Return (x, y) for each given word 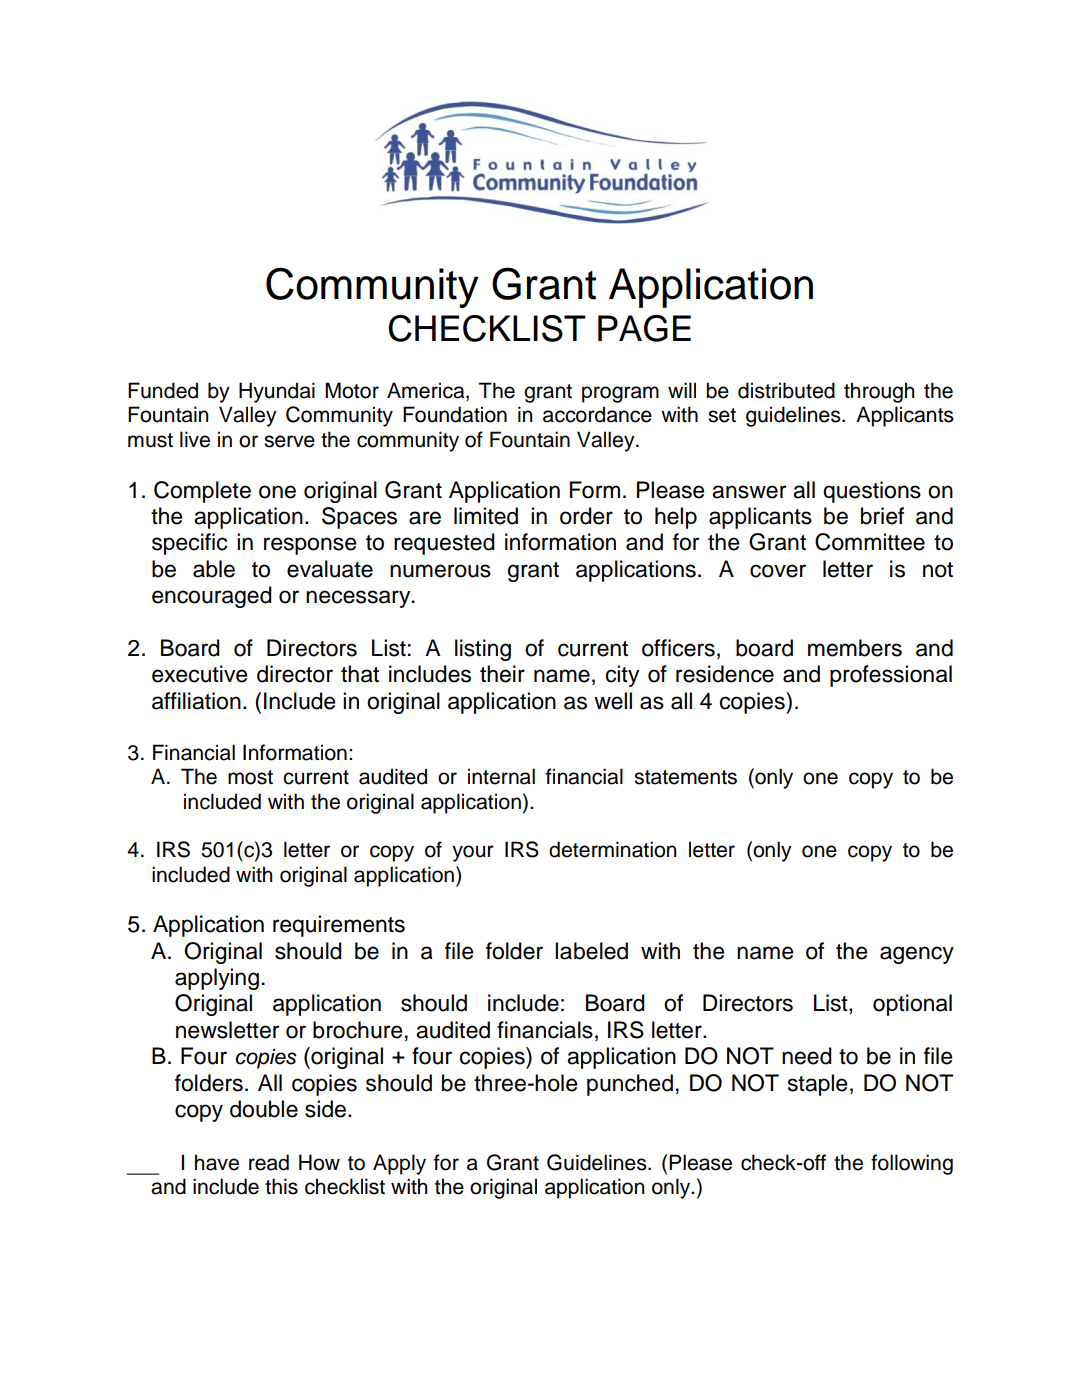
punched (630, 1085)
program (620, 394)
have (217, 1162)
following (912, 1164)
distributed (786, 390)
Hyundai (277, 392)
